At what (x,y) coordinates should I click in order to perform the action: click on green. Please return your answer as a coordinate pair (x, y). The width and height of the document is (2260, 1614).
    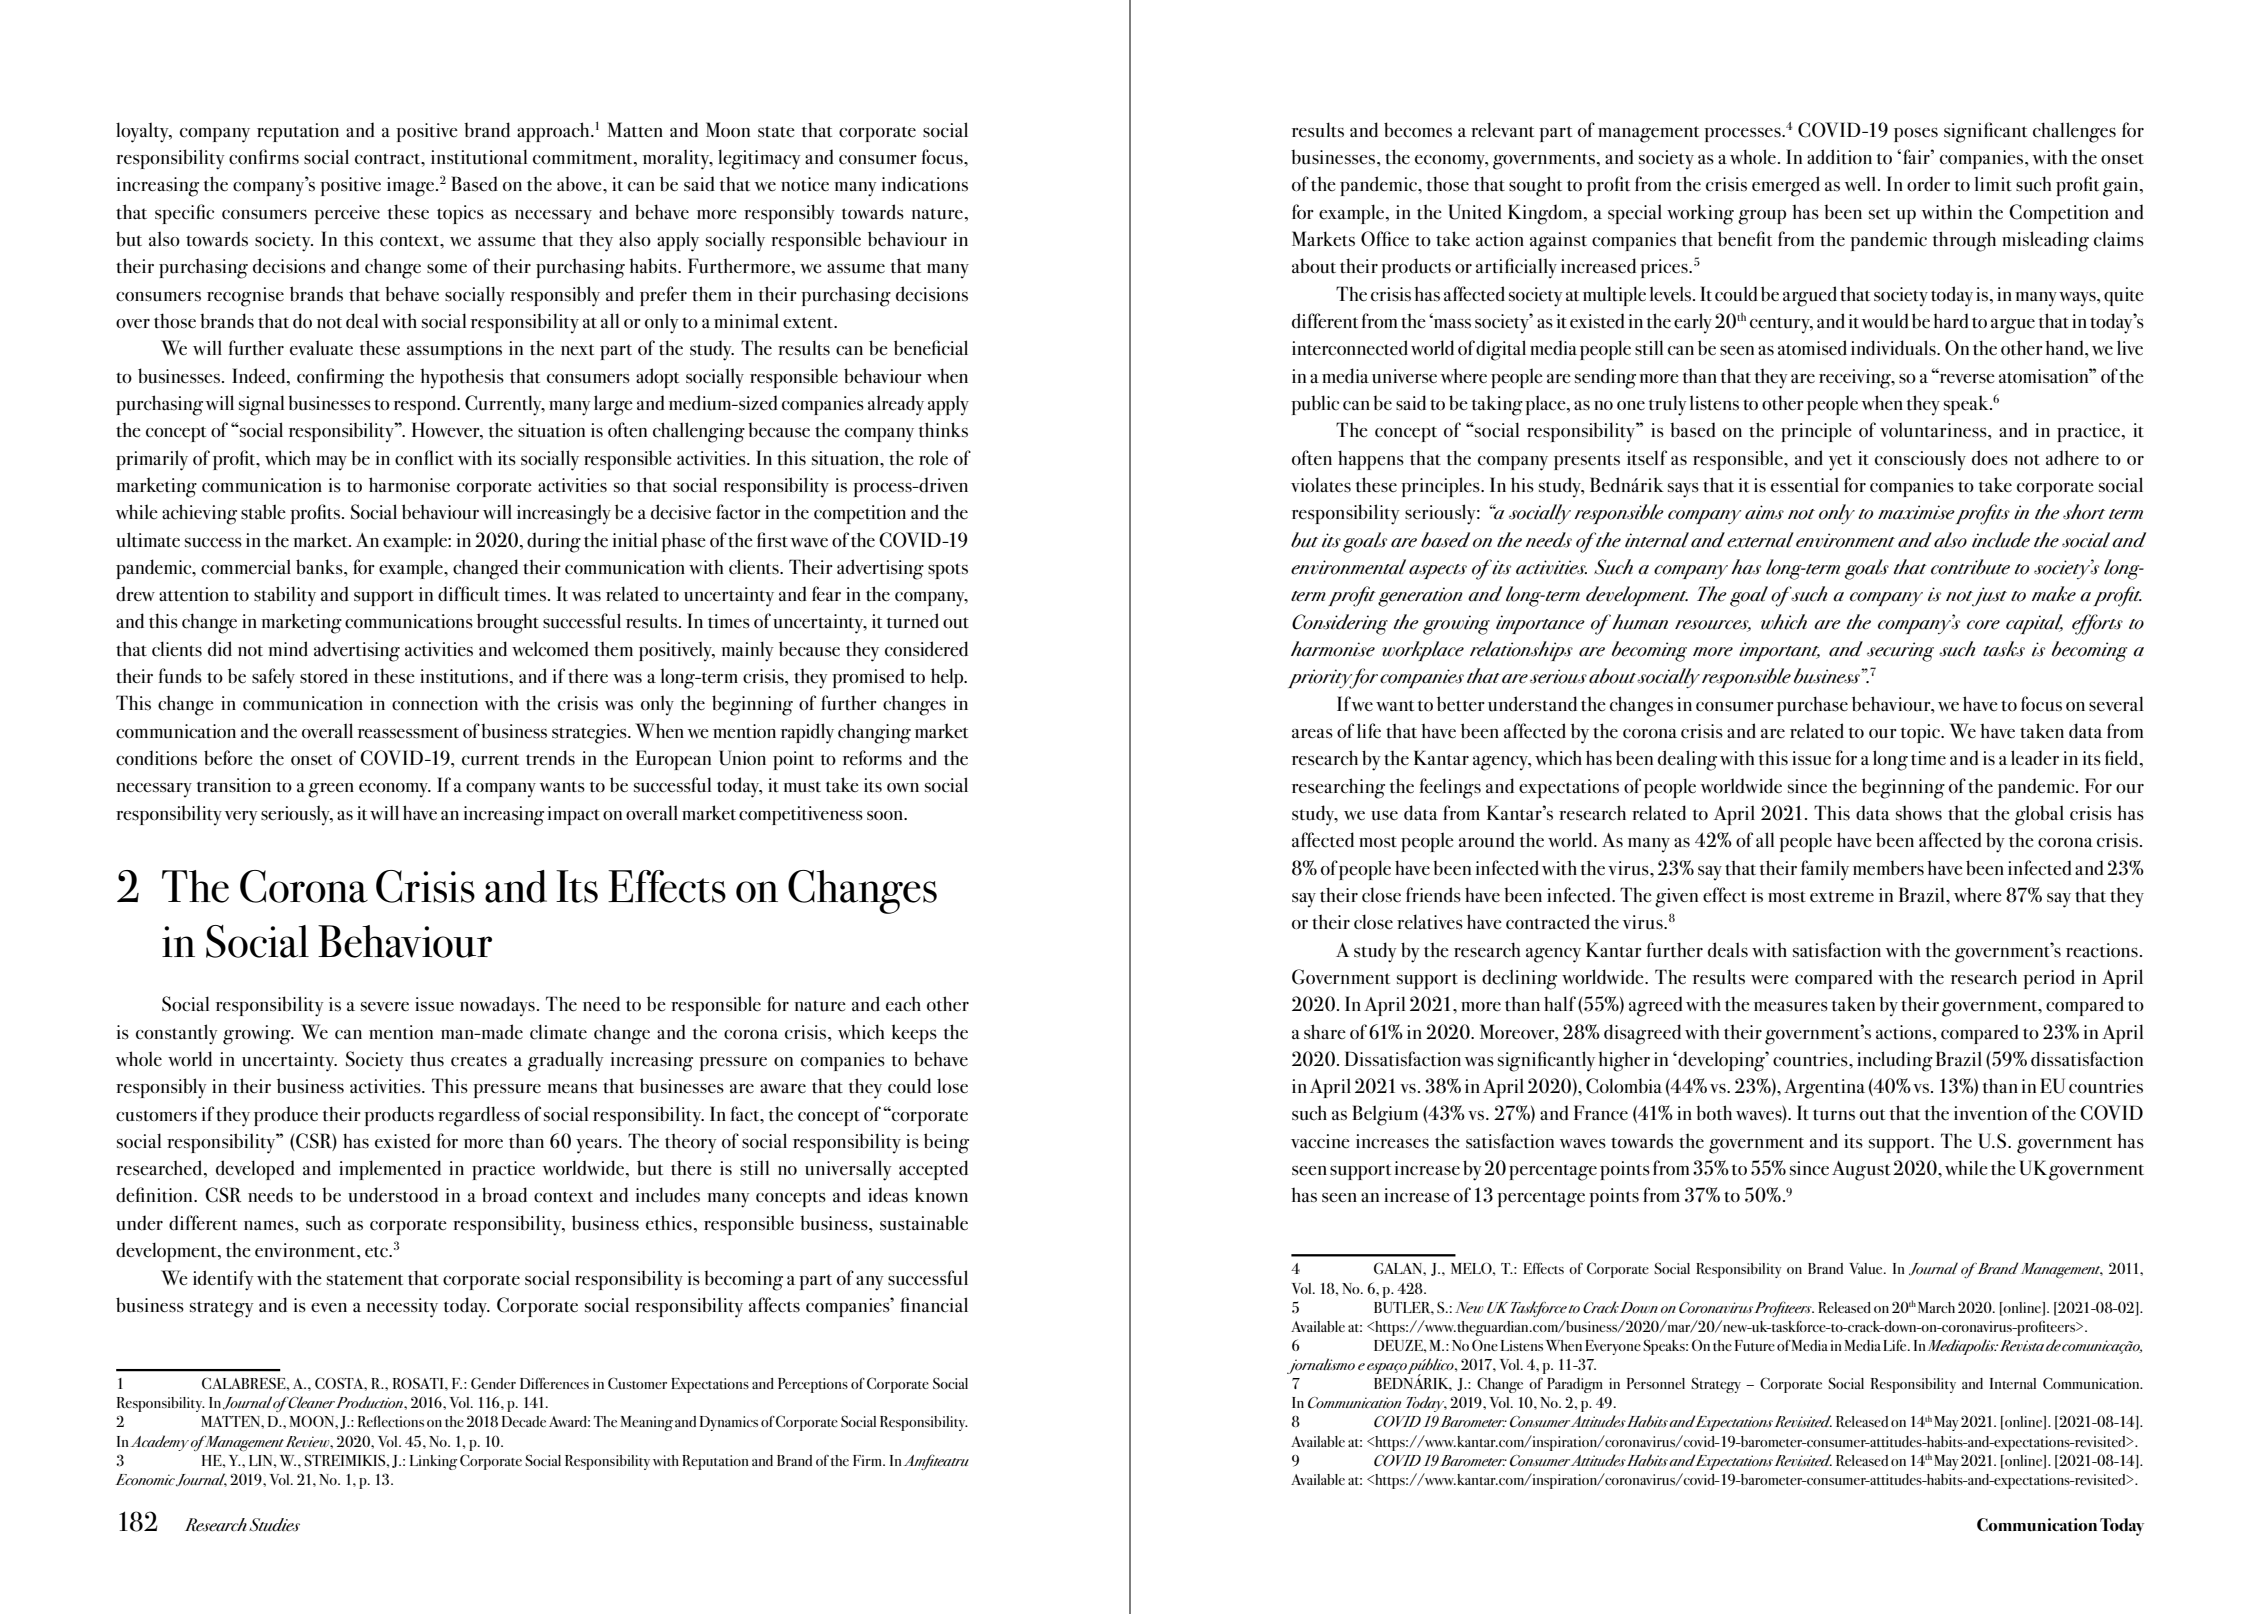
    Looking at the image, I should click on (331, 790).
